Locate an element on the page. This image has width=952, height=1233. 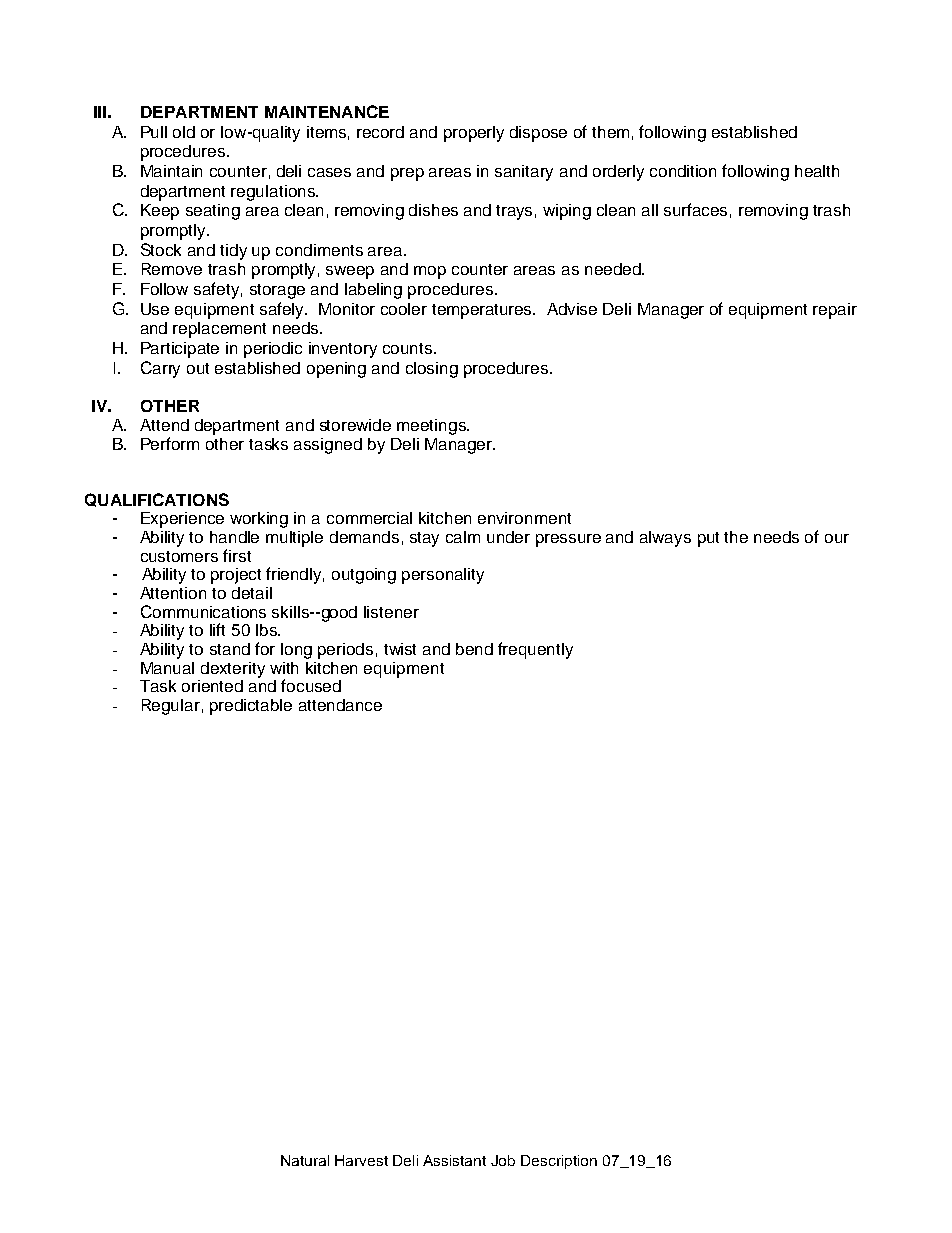
health is located at coordinates (817, 171).
